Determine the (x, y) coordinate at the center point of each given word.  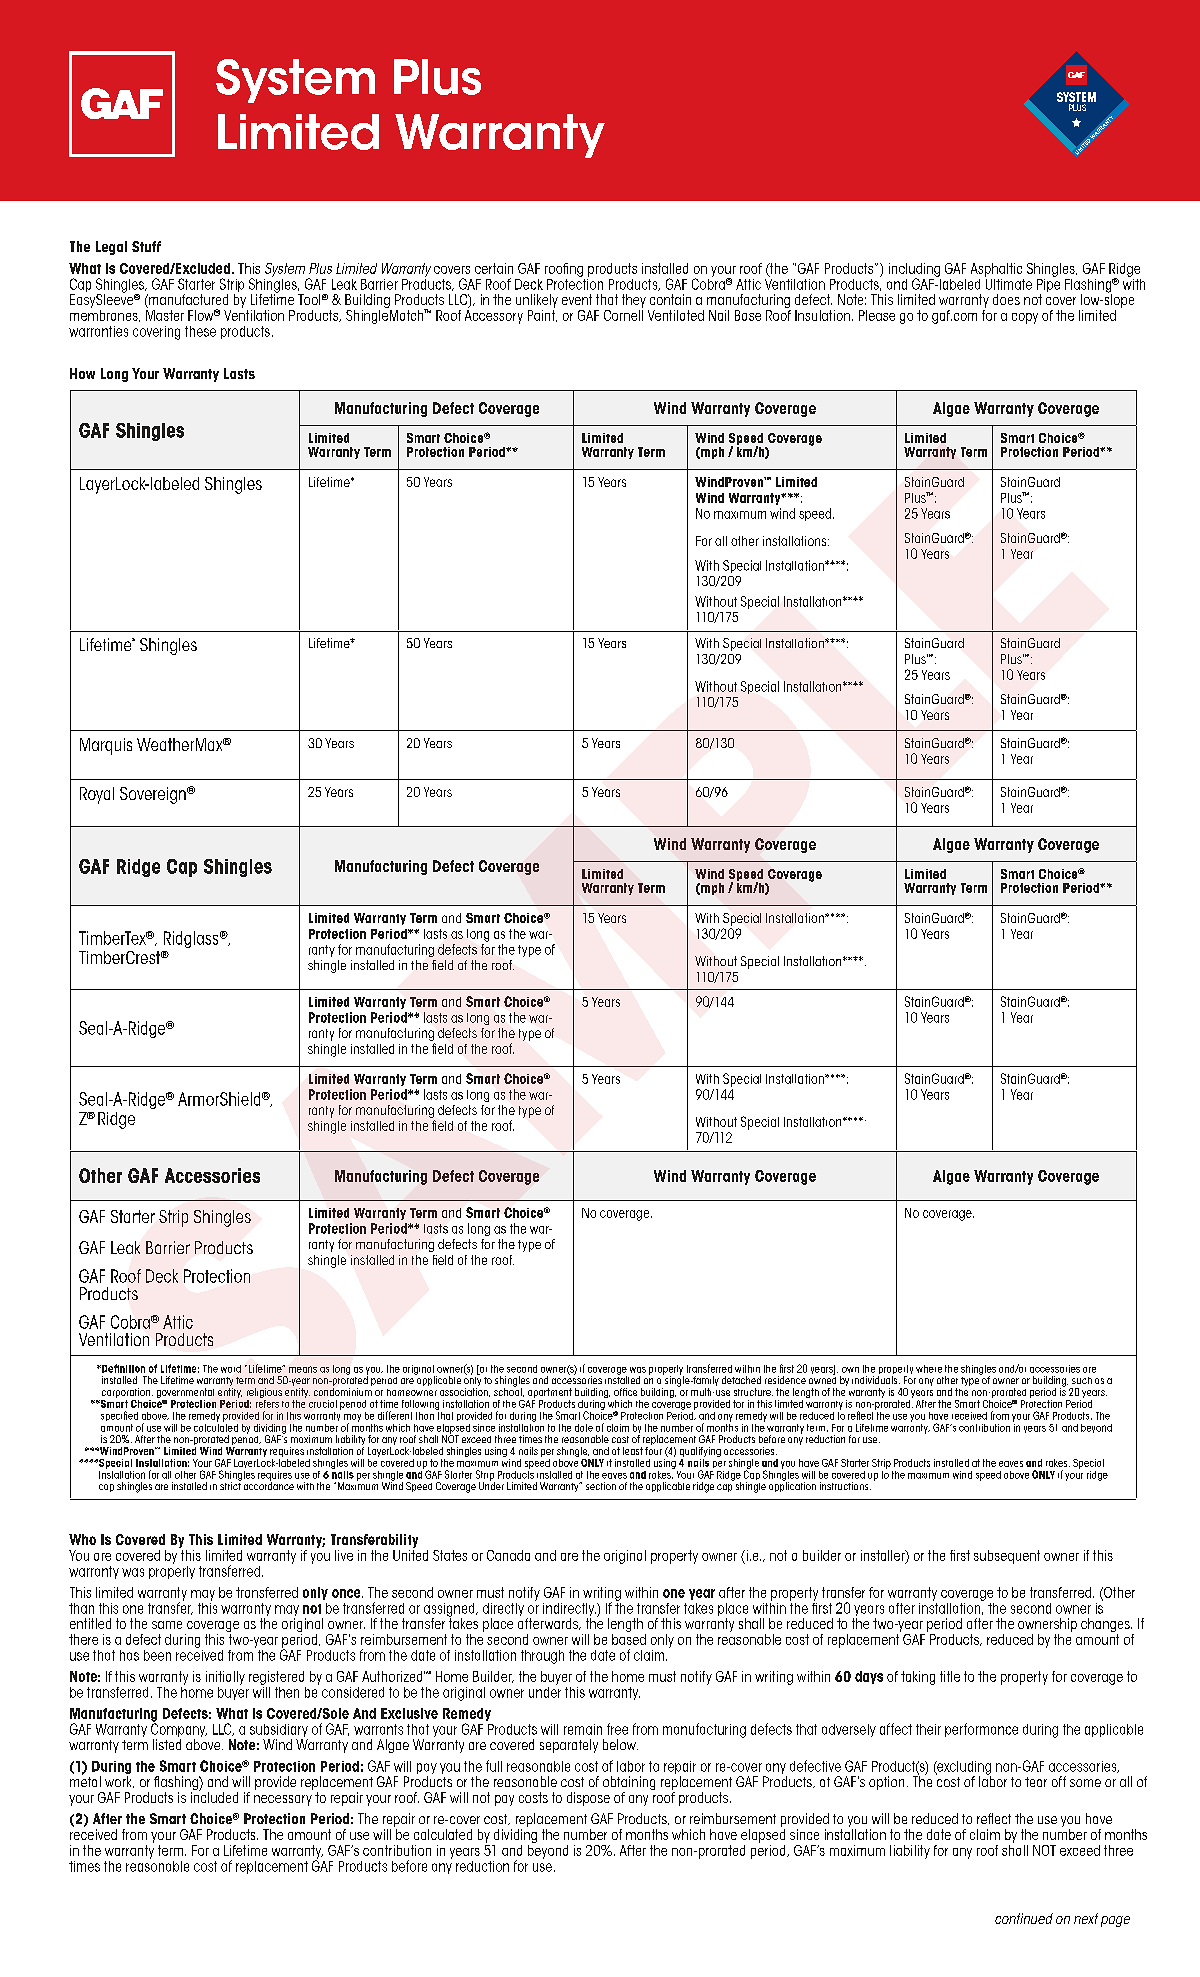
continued (1024, 1918)
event (577, 299)
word (231, 1369)
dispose (588, 1799)
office (625, 1392)
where (929, 1369)
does (1006, 299)
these (200, 331)
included (214, 1796)
